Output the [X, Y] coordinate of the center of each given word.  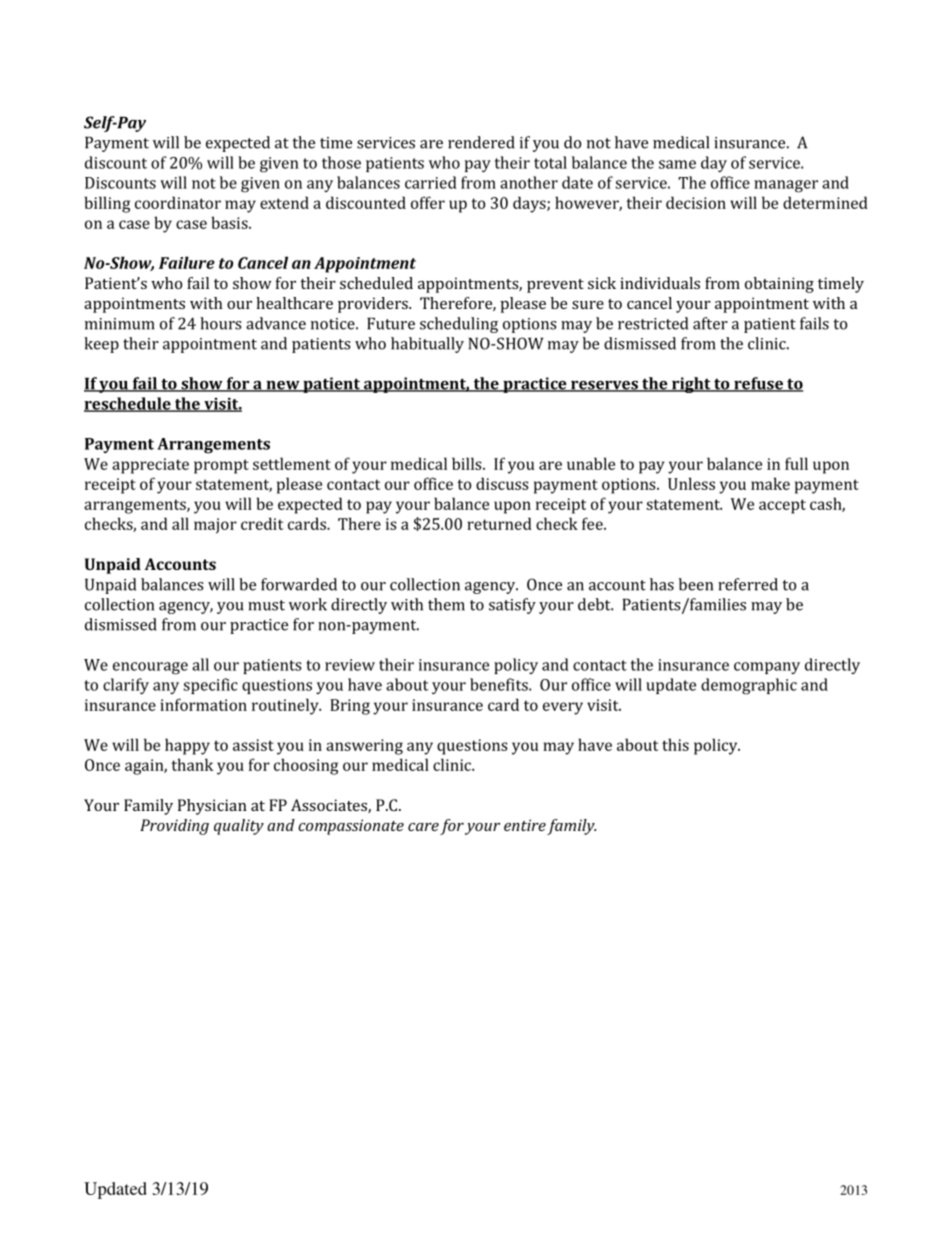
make [770, 483]
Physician [212, 807]
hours [220, 323]
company [767, 668]
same [677, 164]
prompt [221, 466]
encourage [150, 668]
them [446, 604]
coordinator [178, 202]
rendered [481, 142]
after [710, 323]
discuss [502, 483]
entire [525, 825]
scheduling [459, 325]
